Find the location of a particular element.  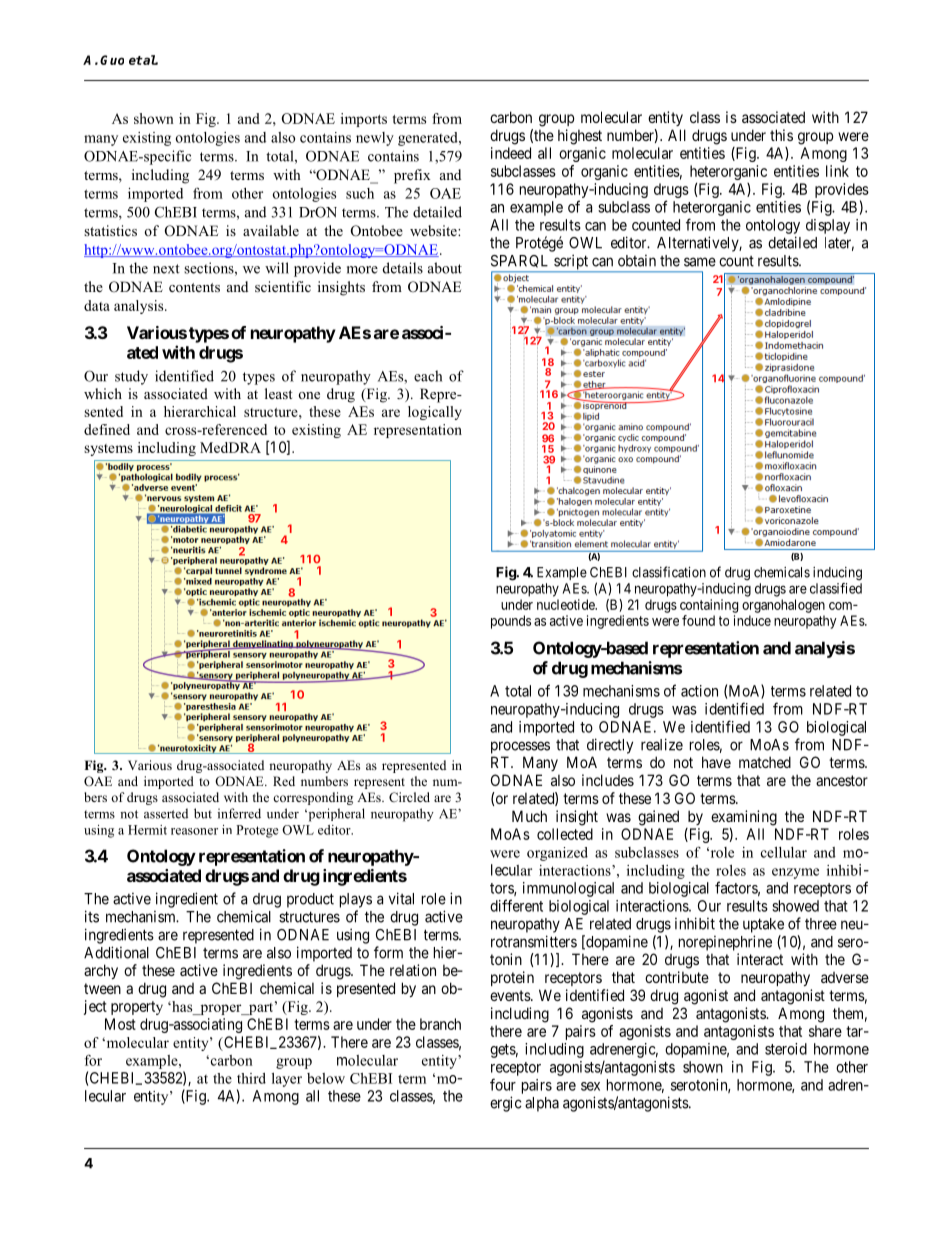

logically is located at coordinates (435, 413).
